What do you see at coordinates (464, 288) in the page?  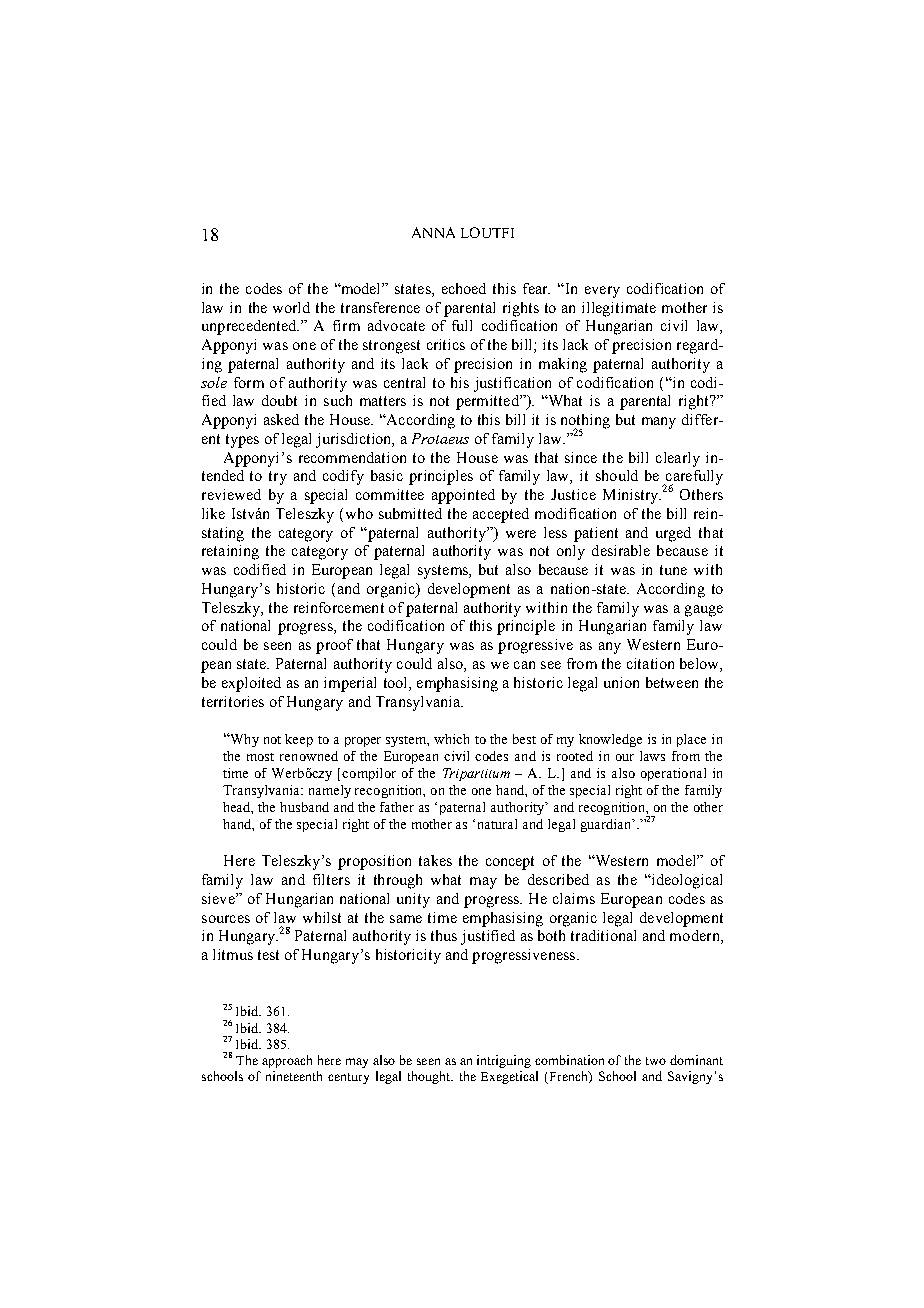 I see `echoed` at bounding box center [464, 288].
